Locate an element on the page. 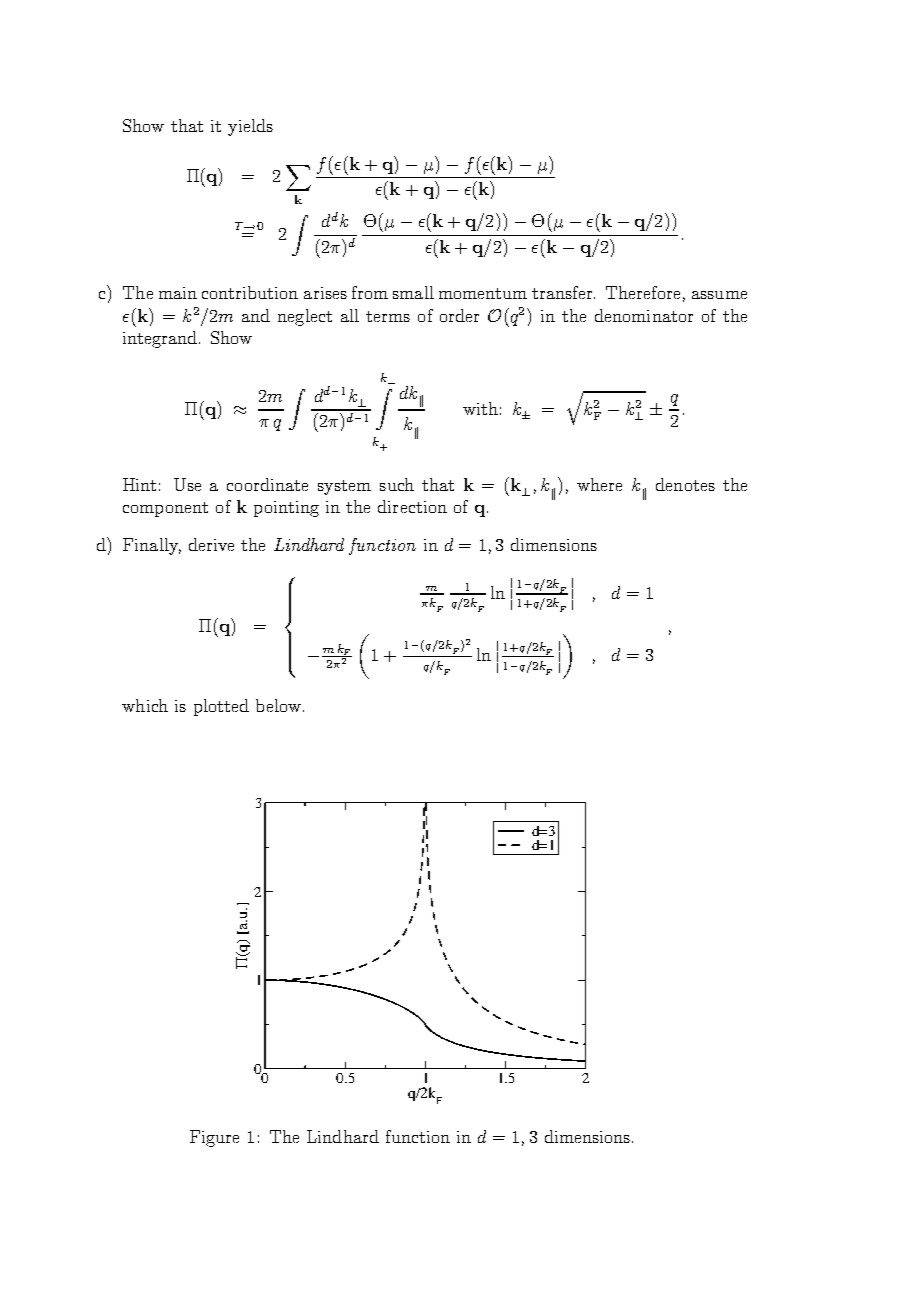 This document has width=924, height=1308. Figure is located at coordinates (214, 1138).
